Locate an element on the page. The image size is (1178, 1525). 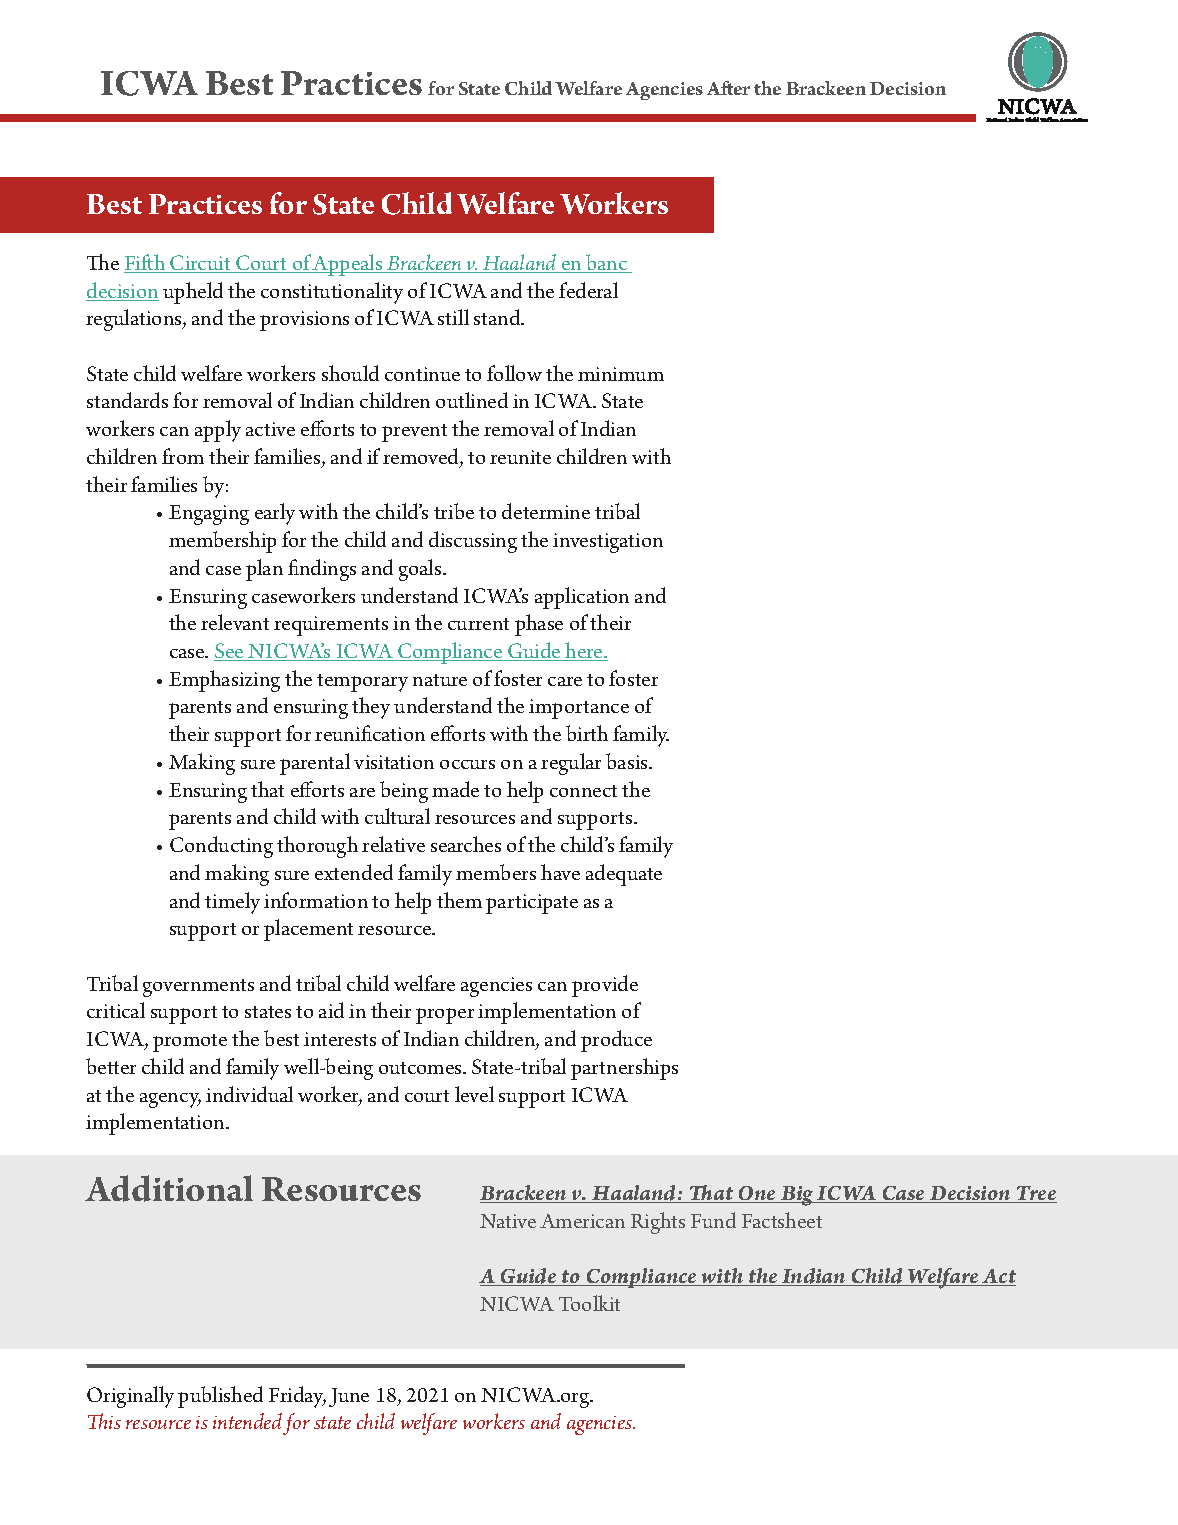
banc is located at coordinates (607, 263).
